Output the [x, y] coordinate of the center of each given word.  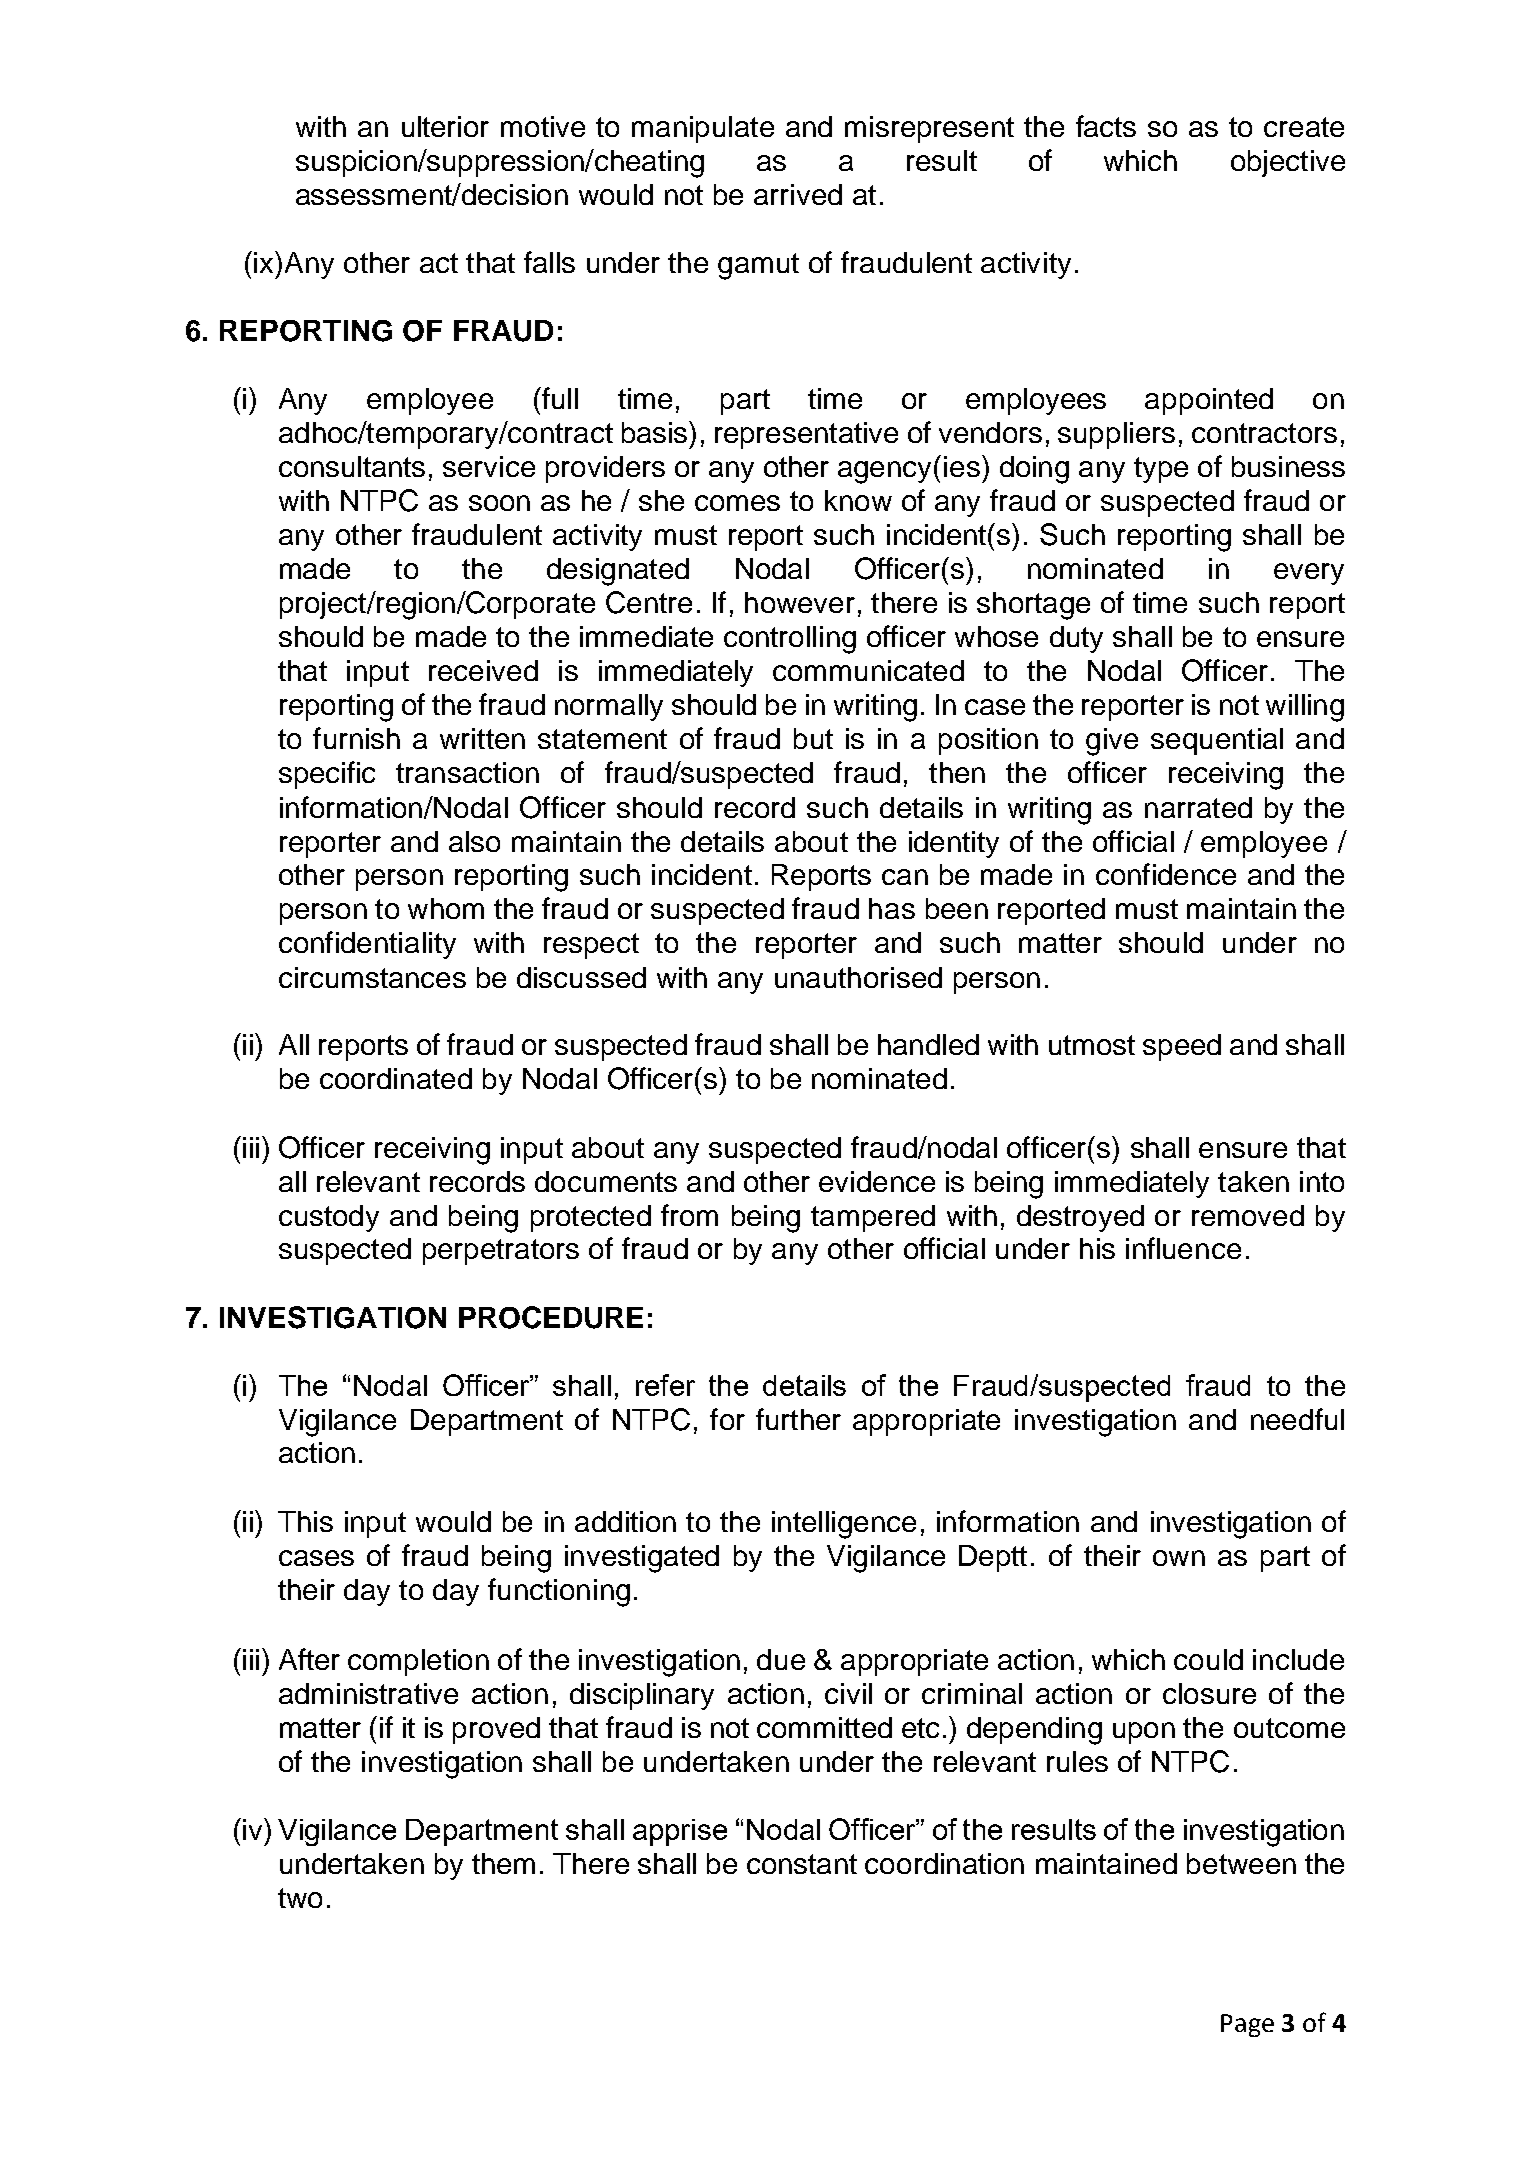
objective [1288, 163]
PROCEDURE [551, 1317]
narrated [1198, 807]
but [813, 738]
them [503, 1863]
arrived [798, 194]
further [798, 1419]
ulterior [445, 126]
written [482, 738]
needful [1297, 1419]
